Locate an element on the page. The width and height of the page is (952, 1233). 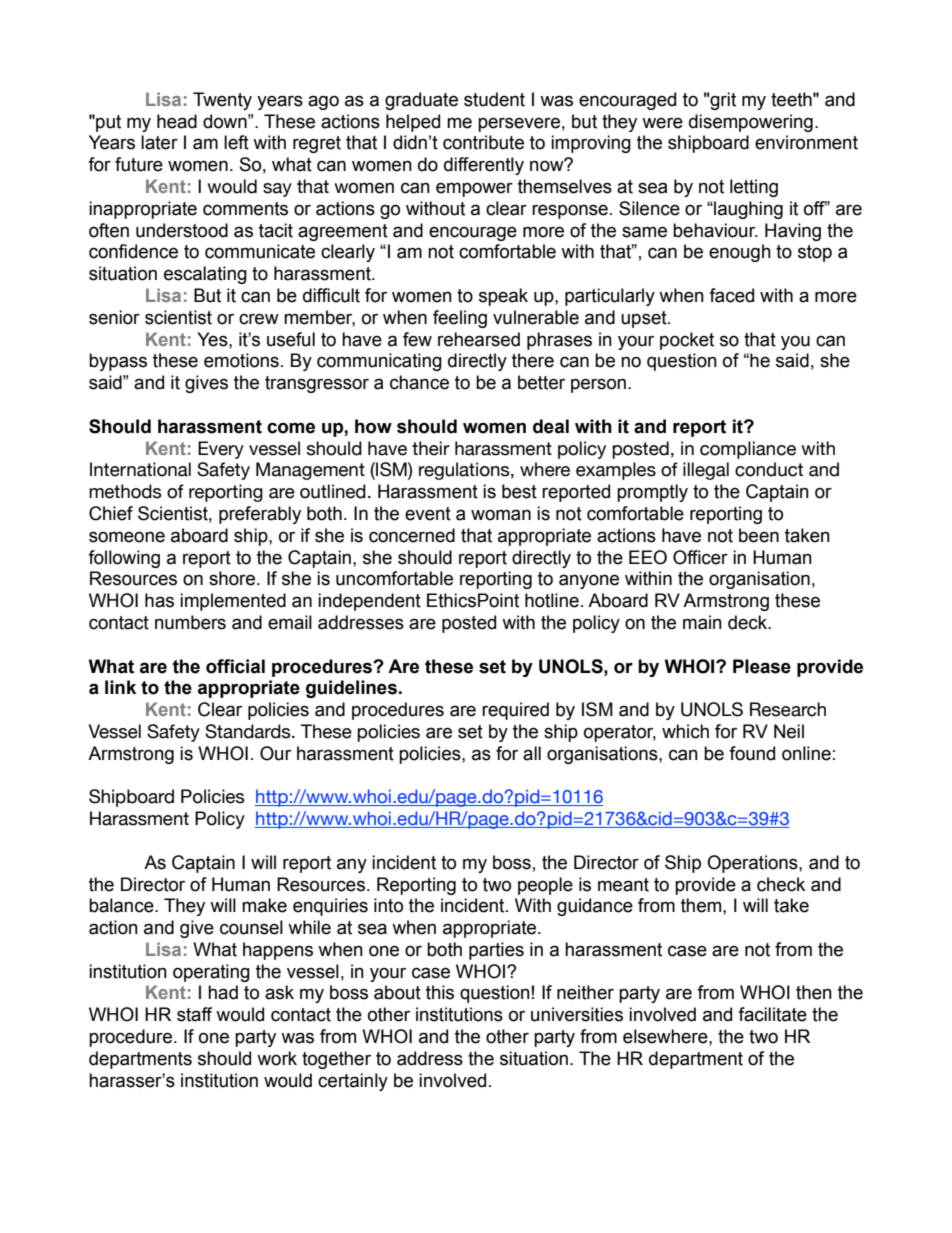
Operations is located at coordinates (753, 864).
